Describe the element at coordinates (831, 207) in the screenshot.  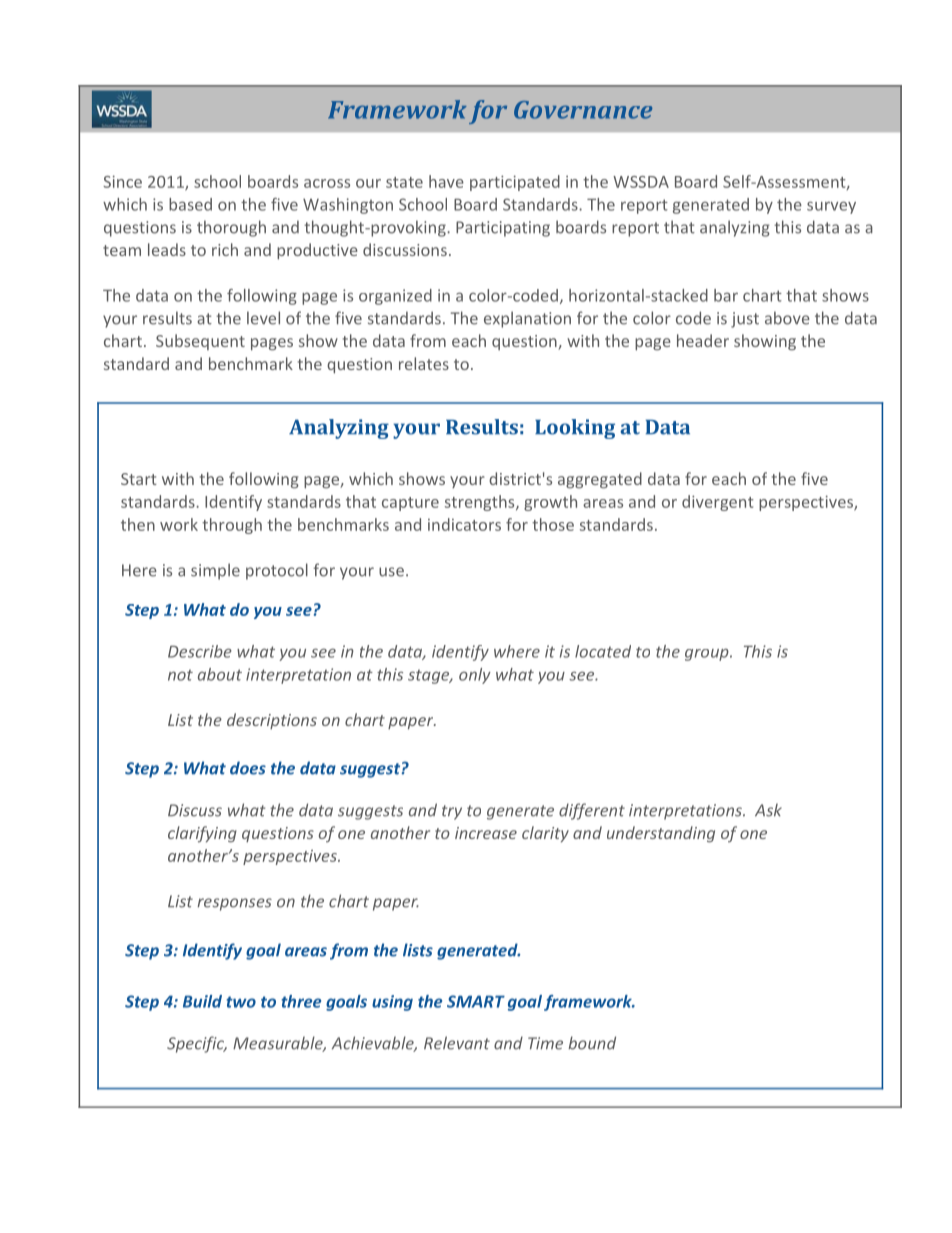
I see `survey` at that location.
